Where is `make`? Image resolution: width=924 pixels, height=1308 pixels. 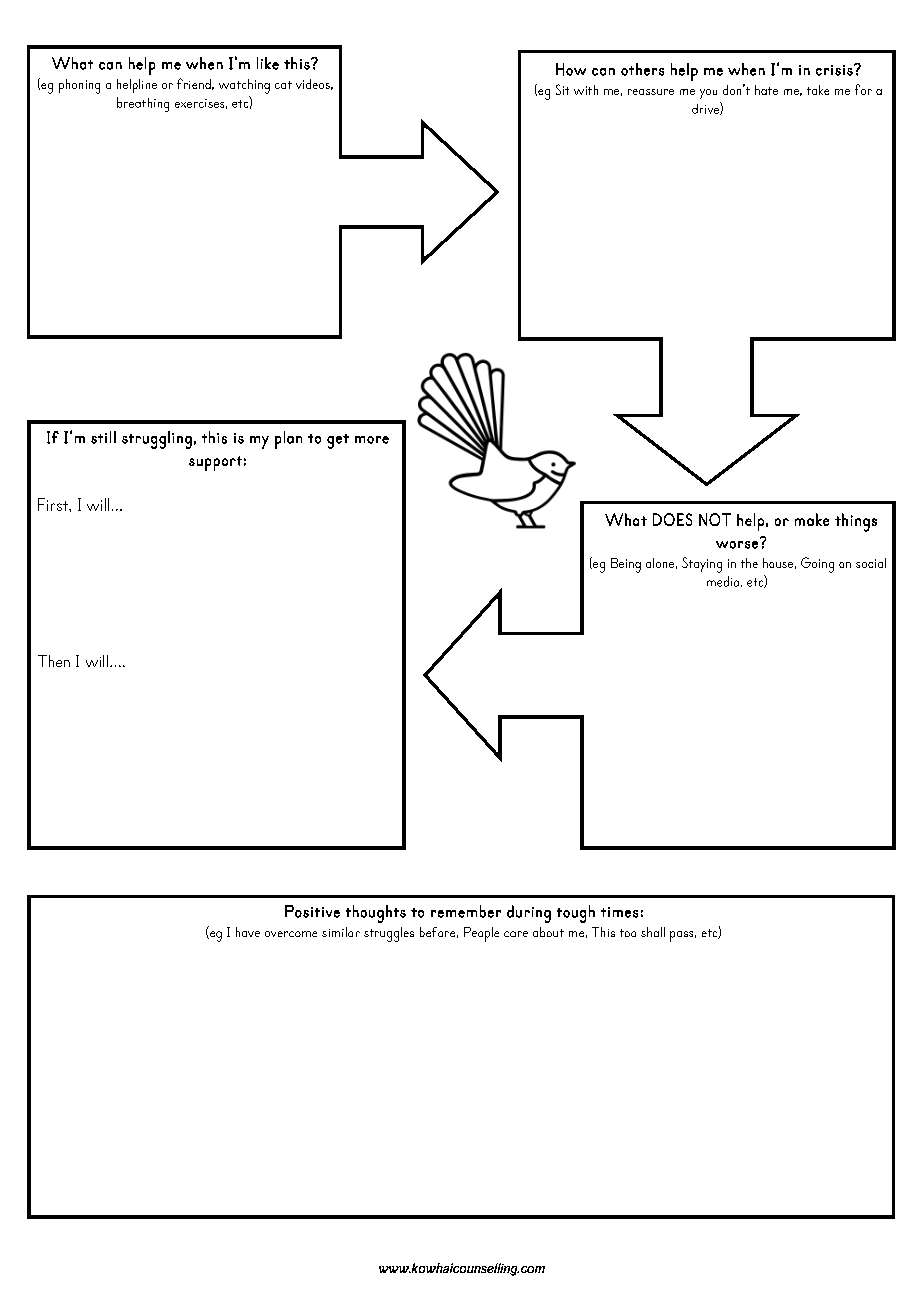
make is located at coordinates (812, 519).
